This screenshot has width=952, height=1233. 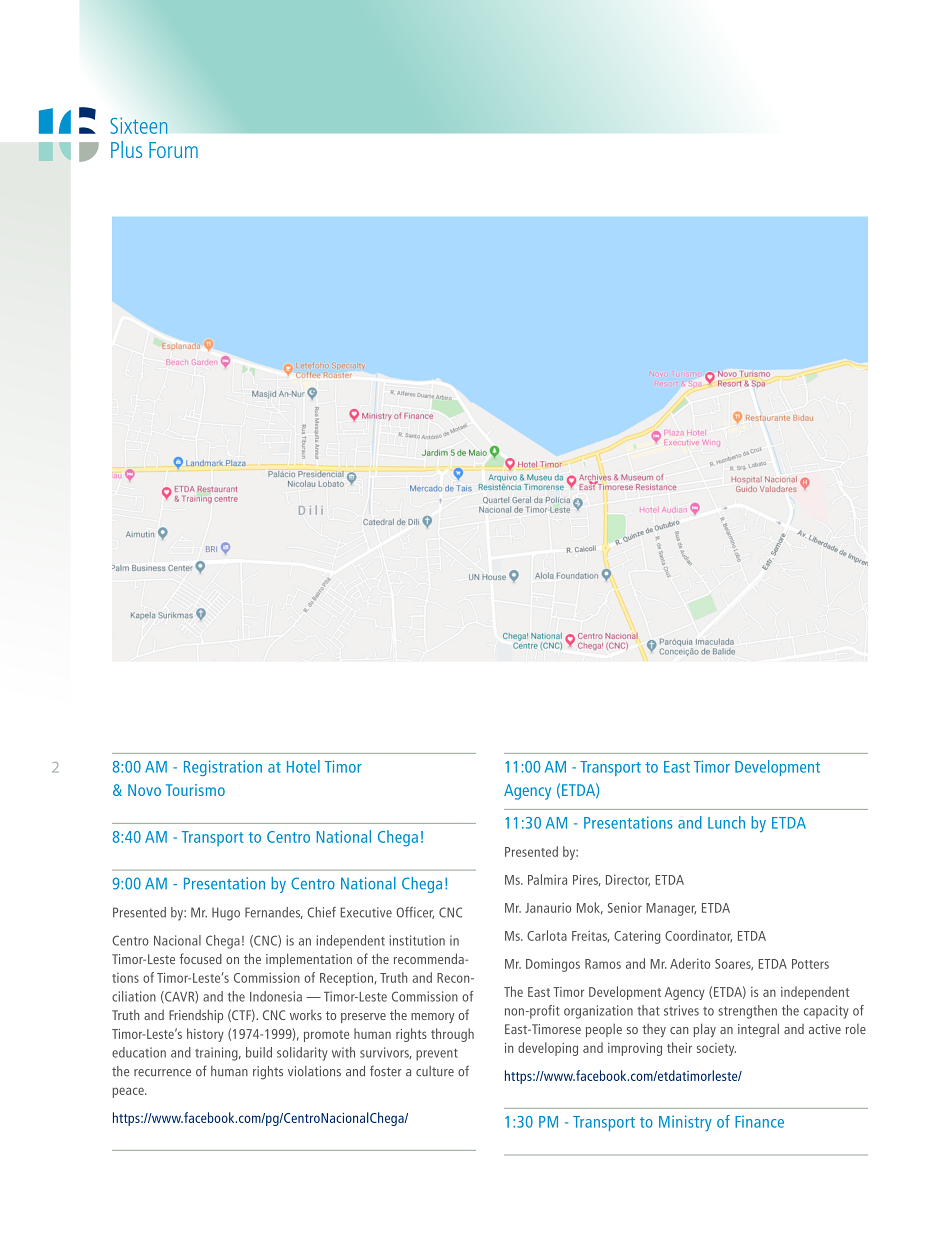 I want to click on Coordinator, so click(x=698, y=936).
